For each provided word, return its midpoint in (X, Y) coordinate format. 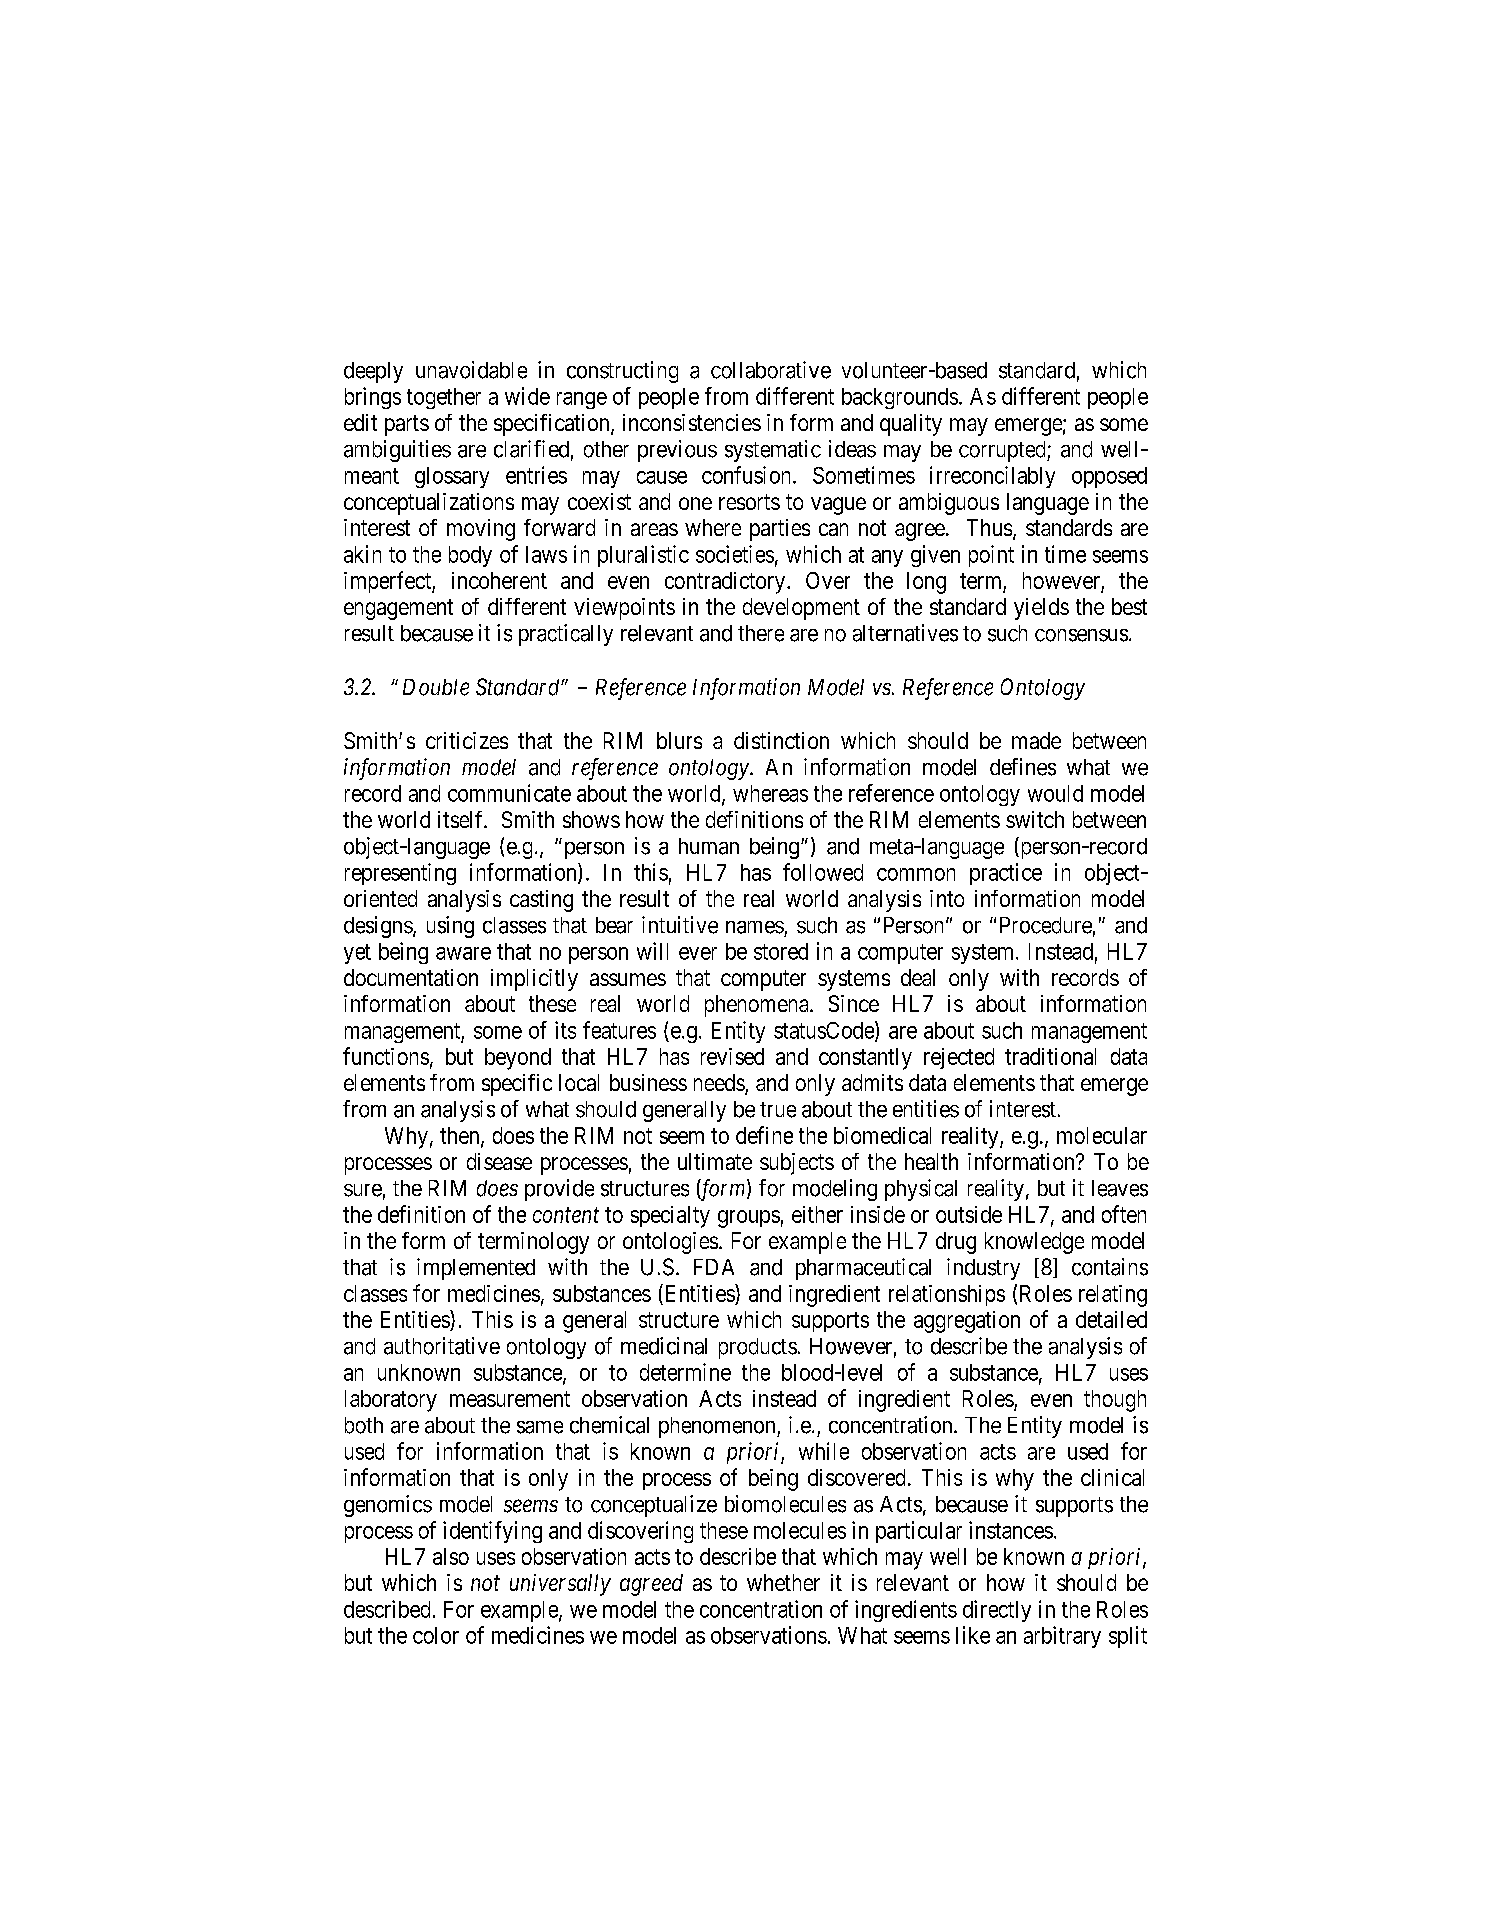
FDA (714, 1267)
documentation (411, 977)
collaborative (771, 370)
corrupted (1003, 451)
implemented (476, 1269)
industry (983, 1269)
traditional (1050, 1056)
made (1036, 740)
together (444, 398)
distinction (781, 740)
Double (436, 687)
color (436, 1635)
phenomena (758, 1006)
